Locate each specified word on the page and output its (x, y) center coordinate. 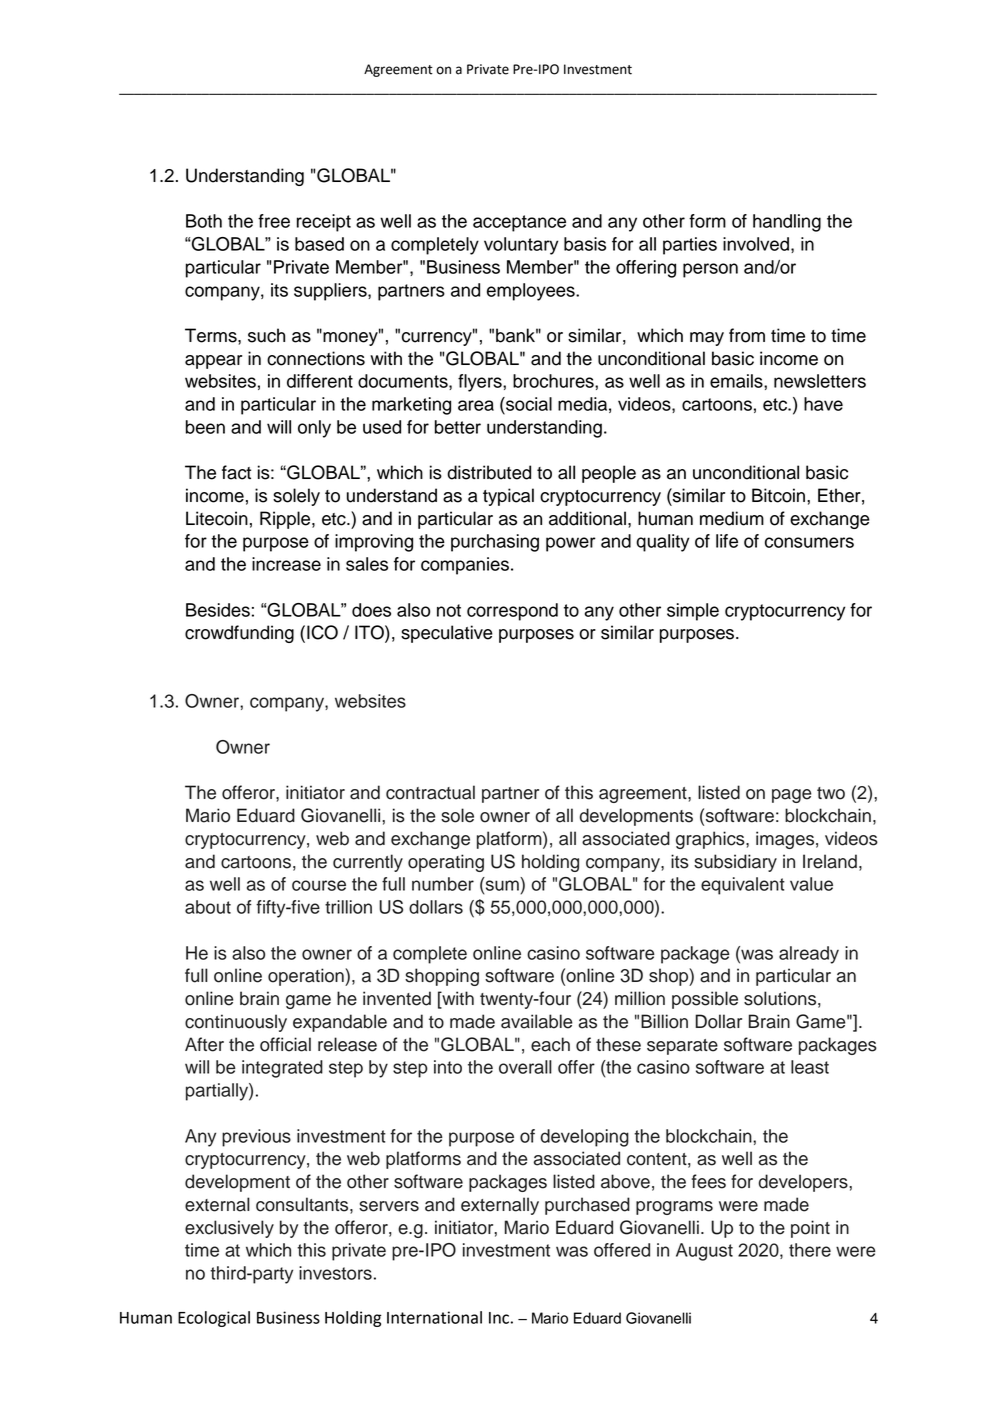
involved (756, 244)
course (319, 885)
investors (335, 1273)
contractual (430, 792)
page (791, 796)
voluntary (521, 246)
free (274, 221)
